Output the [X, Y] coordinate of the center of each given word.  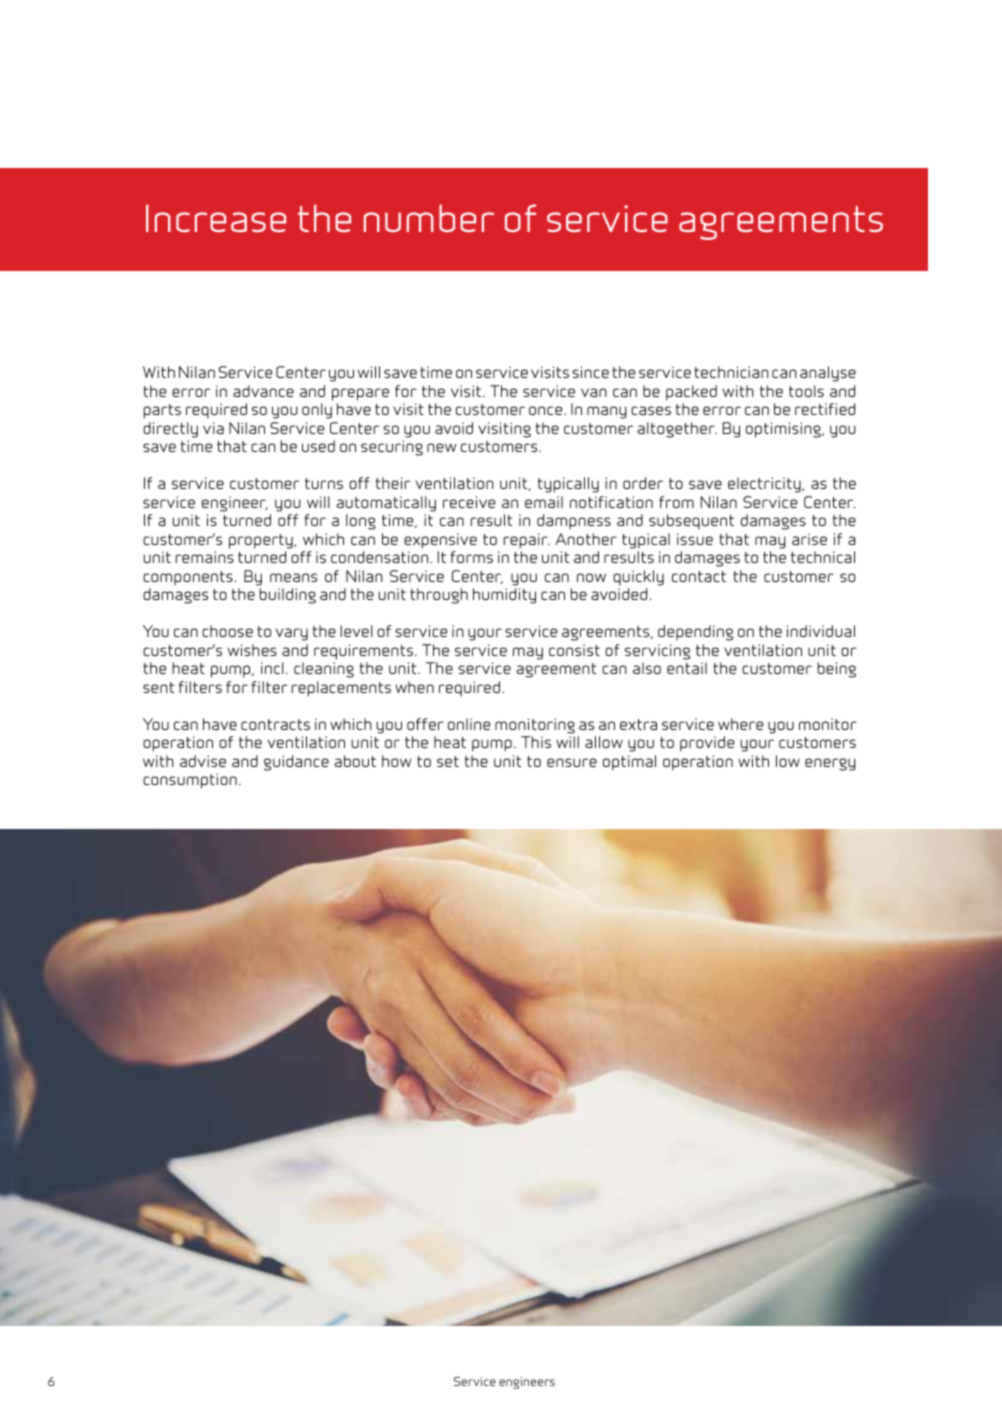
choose [227, 631]
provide [707, 744]
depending [695, 633]
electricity [765, 485]
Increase [216, 218]
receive [469, 502]
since [590, 372]
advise [203, 761]
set [448, 761]
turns [324, 483]
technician [731, 372]
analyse [828, 374]
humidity [504, 596]
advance [263, 391]
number [429, 218]
